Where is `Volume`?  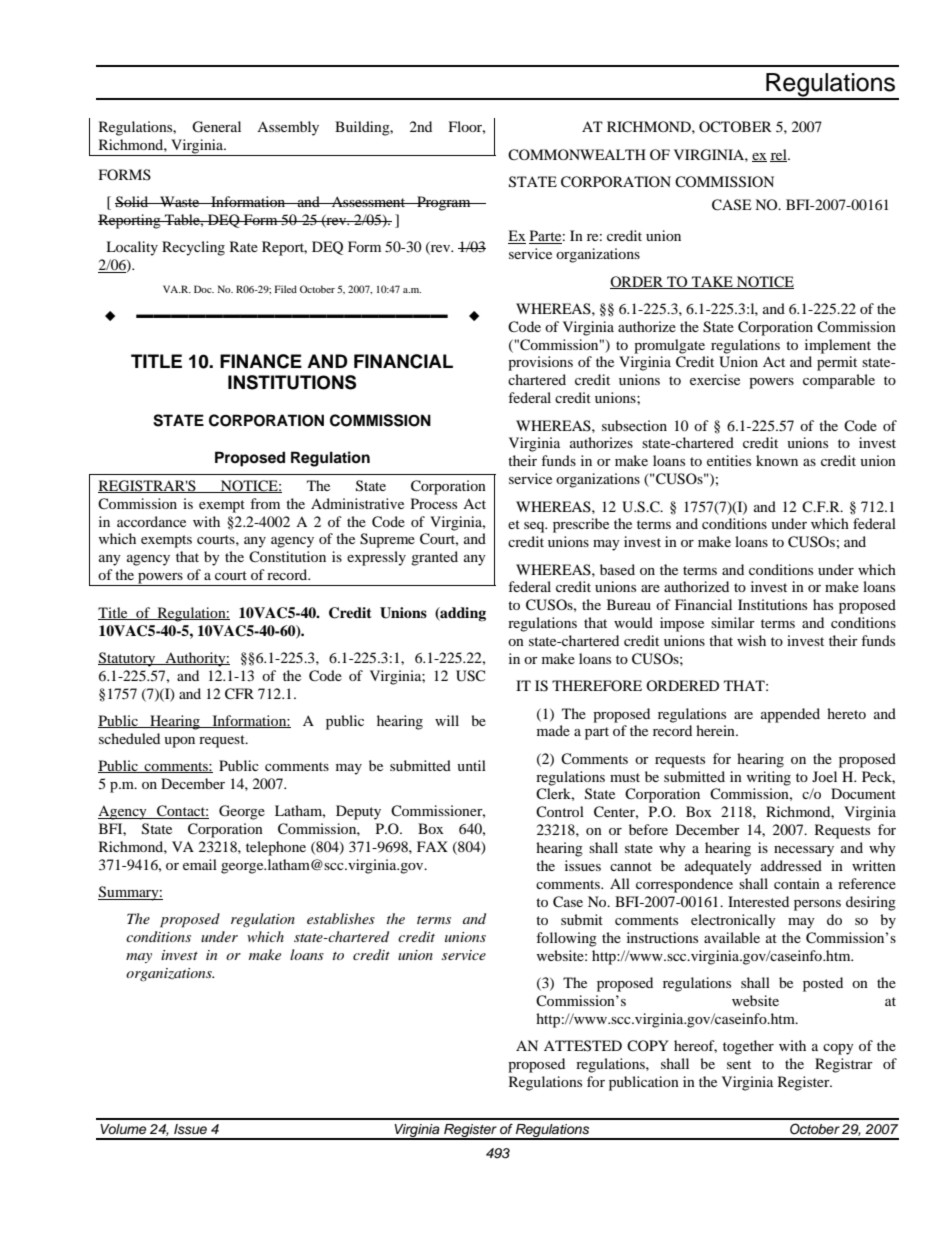 Volume is located at coordinates (123, 1129).
